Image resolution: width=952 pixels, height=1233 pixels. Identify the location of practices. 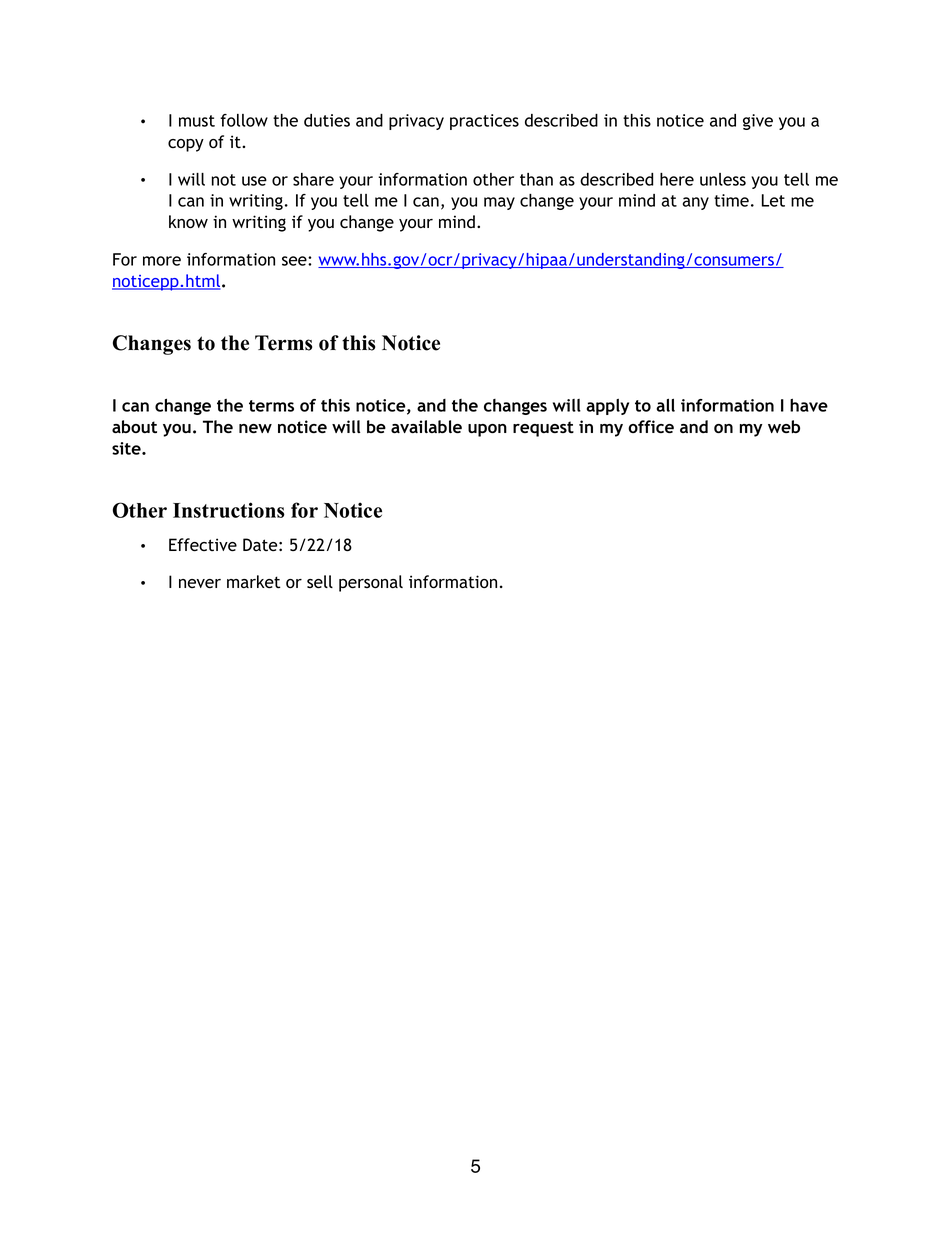
(484, 122).
